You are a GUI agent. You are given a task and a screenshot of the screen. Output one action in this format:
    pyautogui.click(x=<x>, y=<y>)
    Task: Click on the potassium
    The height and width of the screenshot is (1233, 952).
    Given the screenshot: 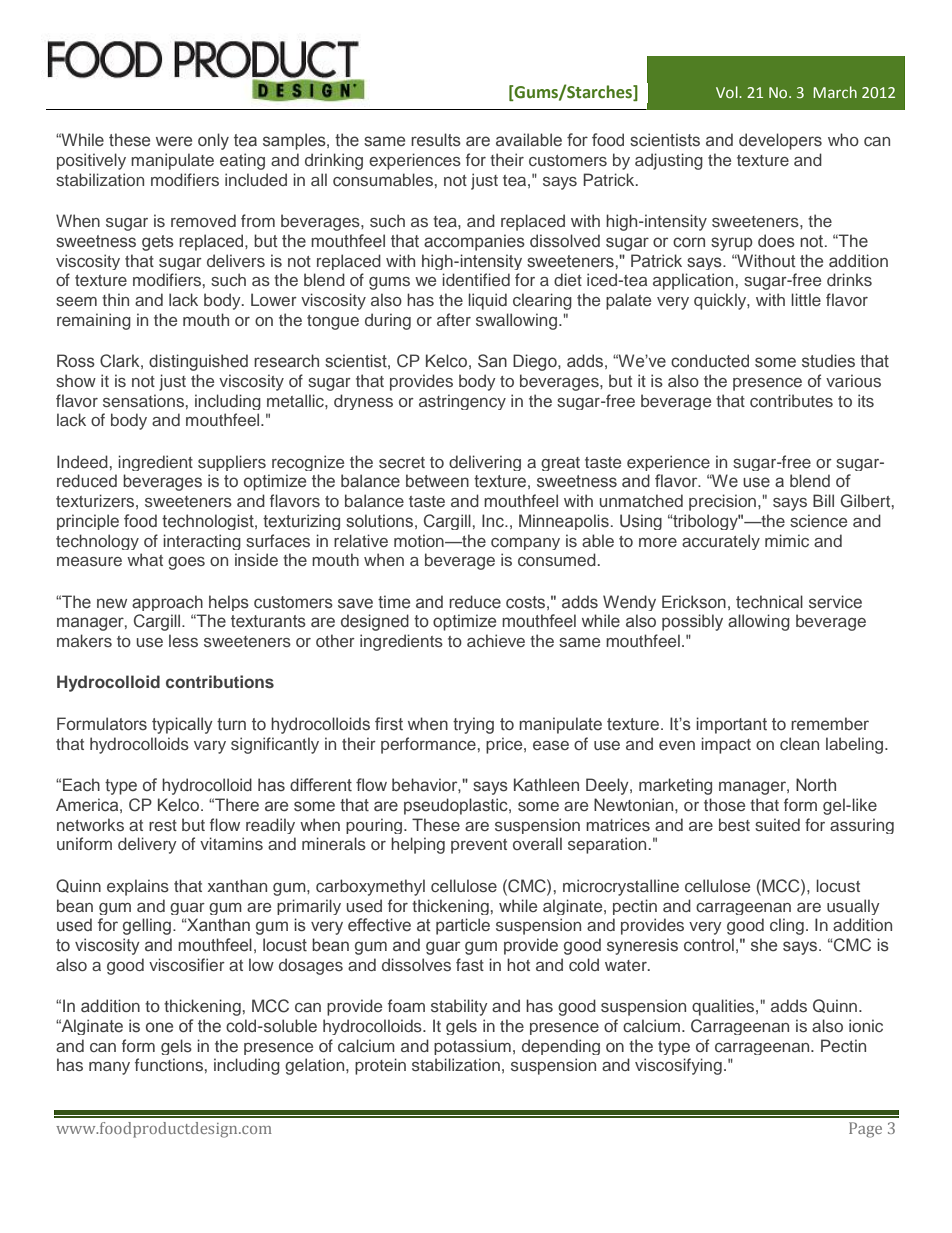 What is the action you would take?
    pyautogui.click(x=472, y=1047)
